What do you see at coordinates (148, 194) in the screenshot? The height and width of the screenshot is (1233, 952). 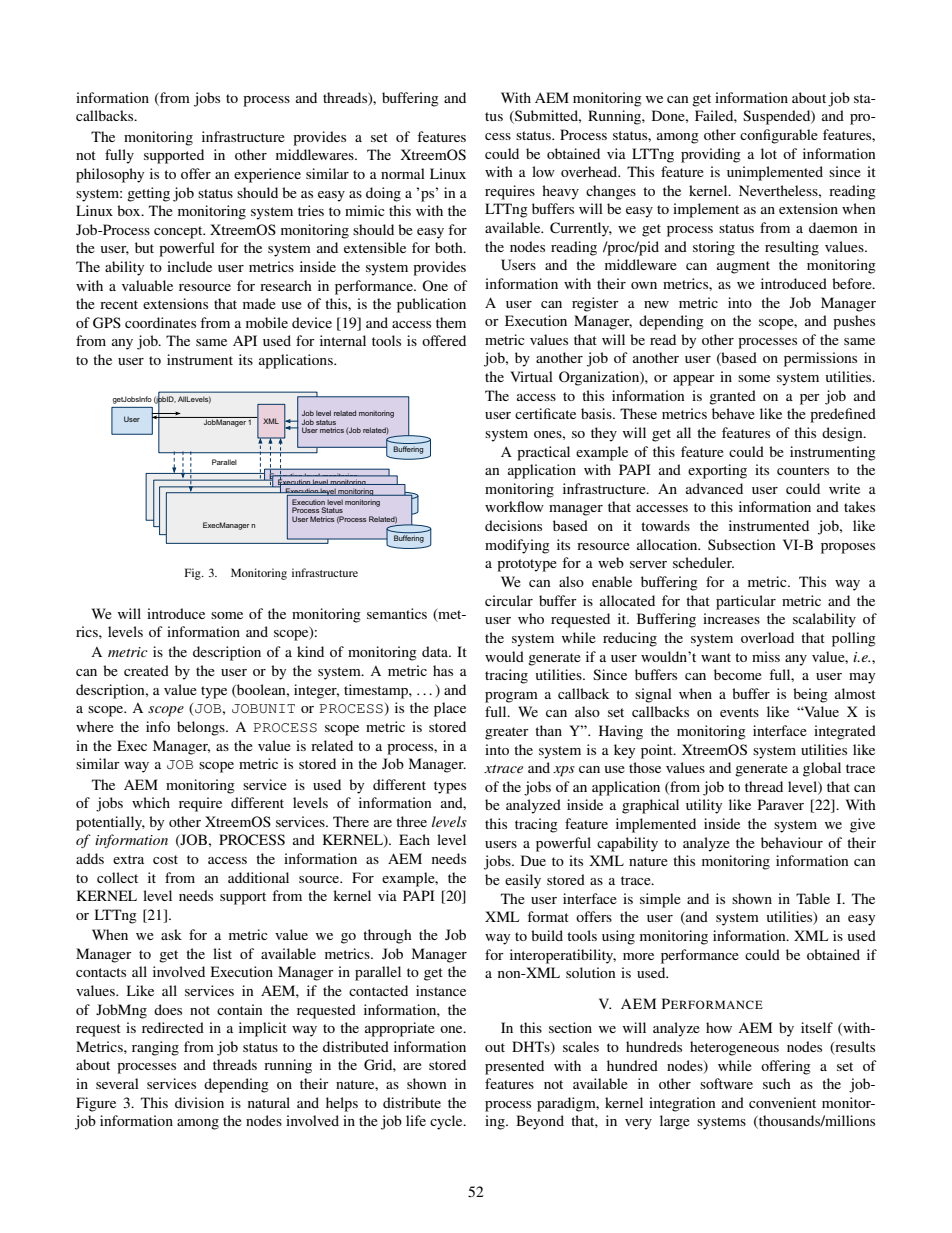 I see `getting` at bounding box center [148, 194].
